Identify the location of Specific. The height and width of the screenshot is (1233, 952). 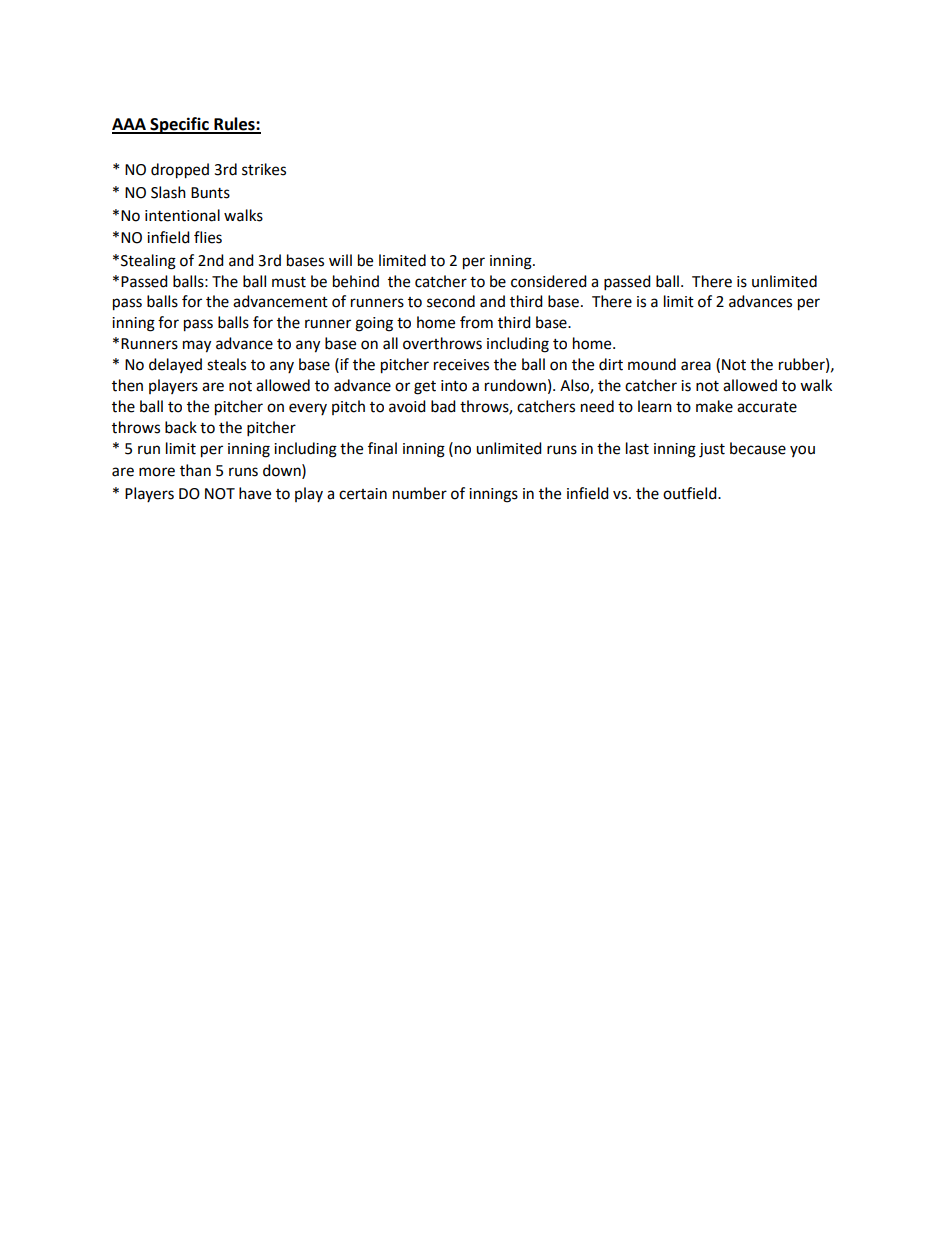
(179, 125).
